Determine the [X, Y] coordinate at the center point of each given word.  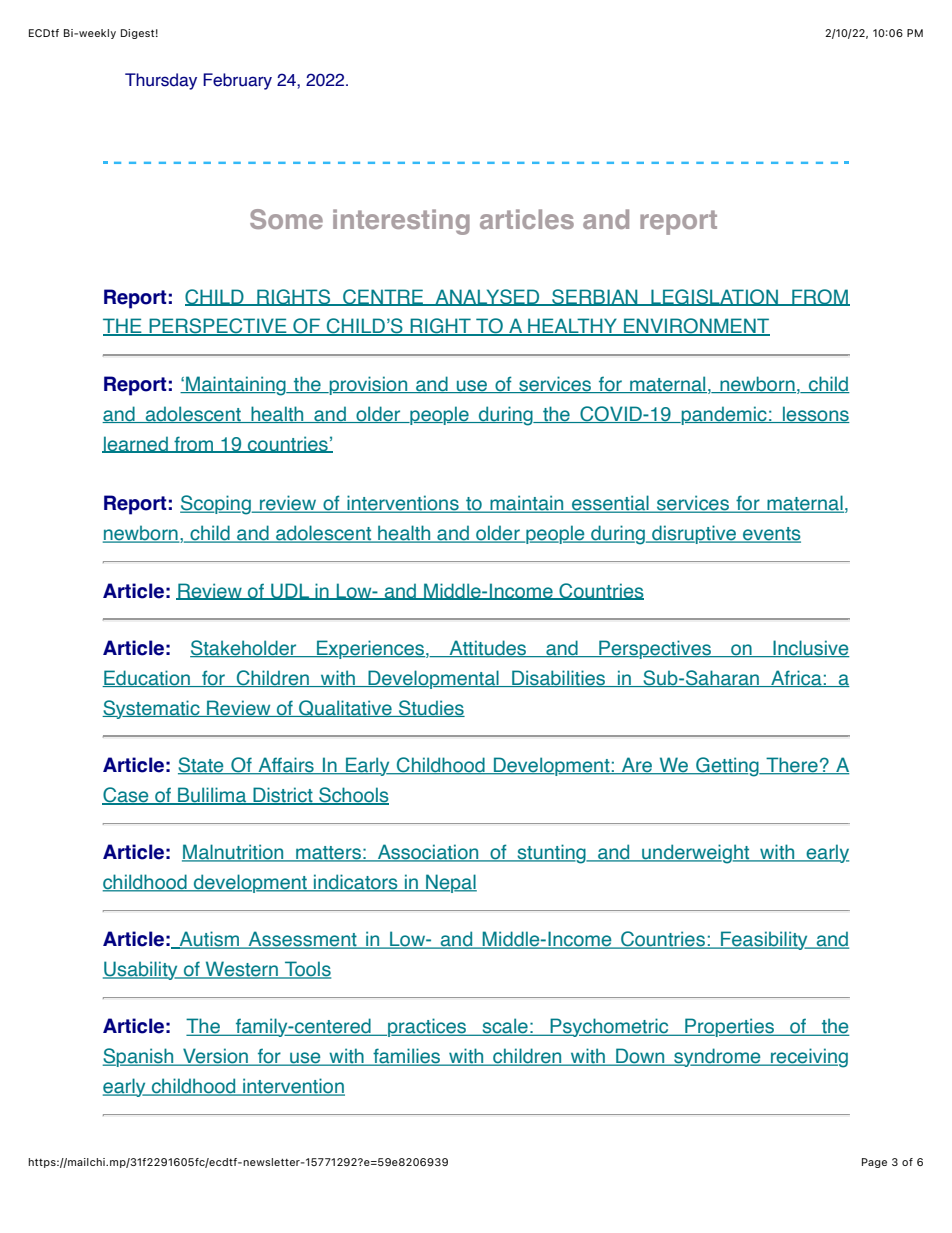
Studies [431, 708]
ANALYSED [487, 297]
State [202, 766]
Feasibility [764, 940]
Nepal [450, 883]
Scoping [216, 505]
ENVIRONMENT [696, 327]
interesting [401, 222]
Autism [209, 940]
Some [286, 219]
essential [610, 504]
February [237, 81]
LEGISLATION [714, 297]
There [792, 766]
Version [216, 1057]
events [771, 535]
